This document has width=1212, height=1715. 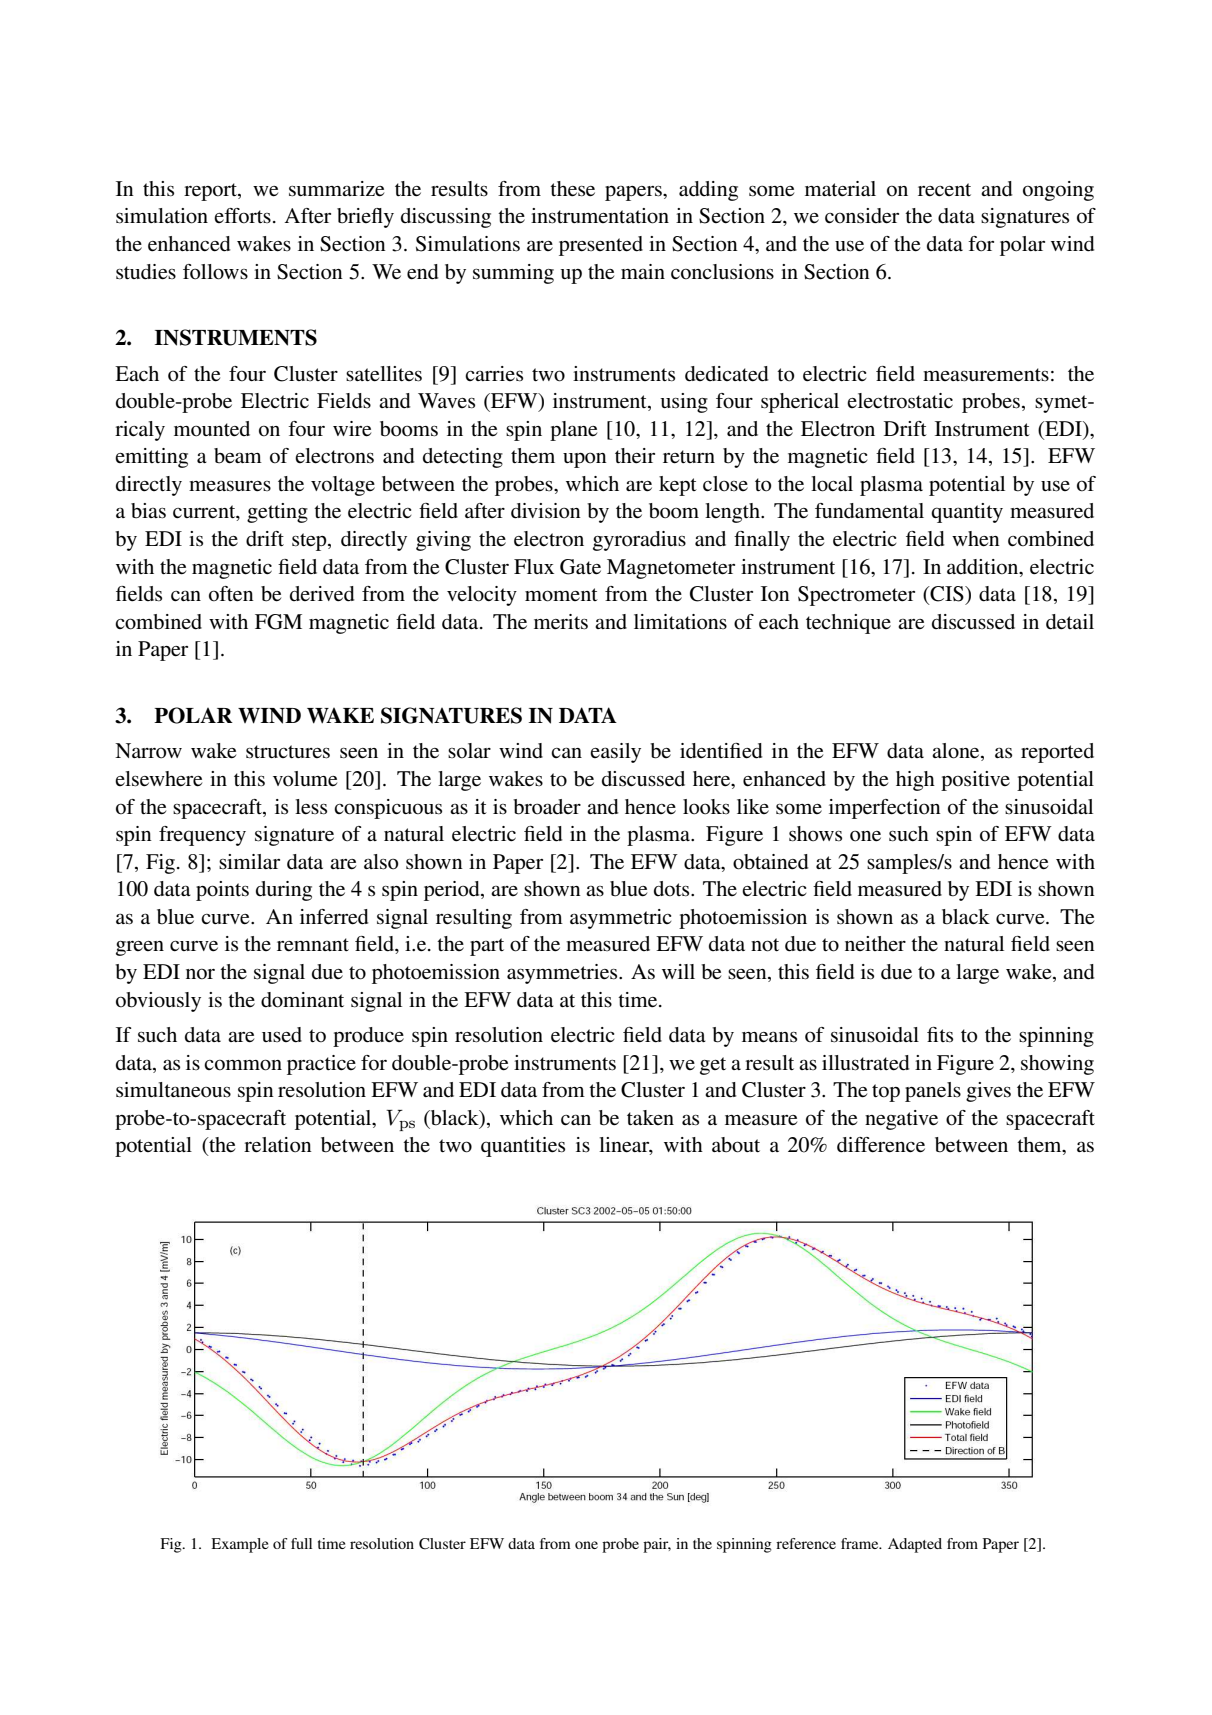 I want to click on Adapted, so click(x=915, y=1545).
